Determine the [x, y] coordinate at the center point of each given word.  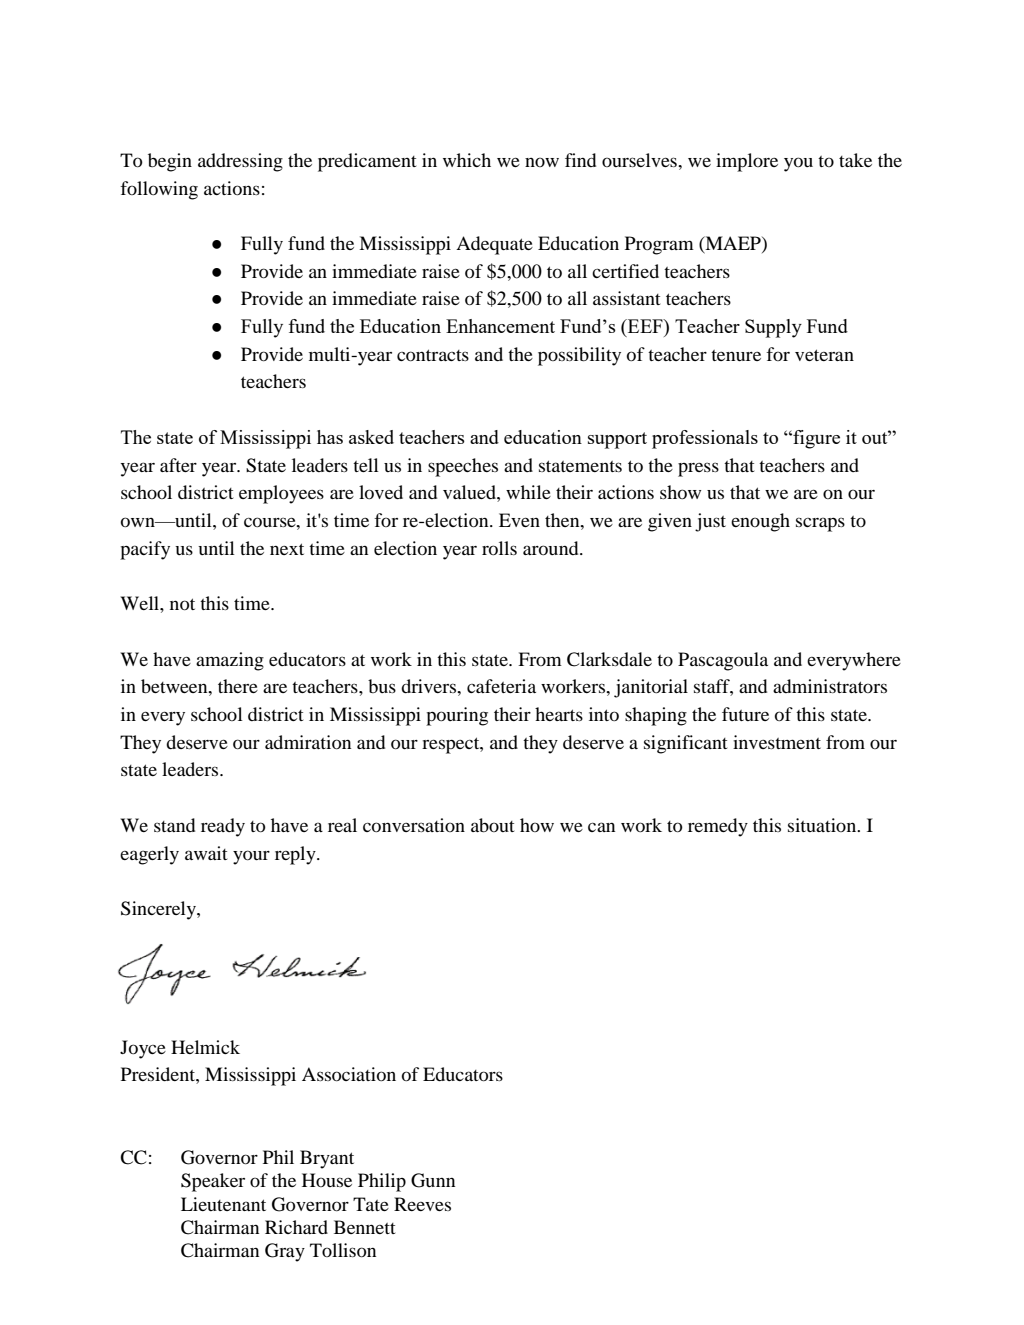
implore [747, 162]
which [467, 160]
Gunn [433, 1180]
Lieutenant [223, 1204]
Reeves [422, 1204]
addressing [240, 162]
